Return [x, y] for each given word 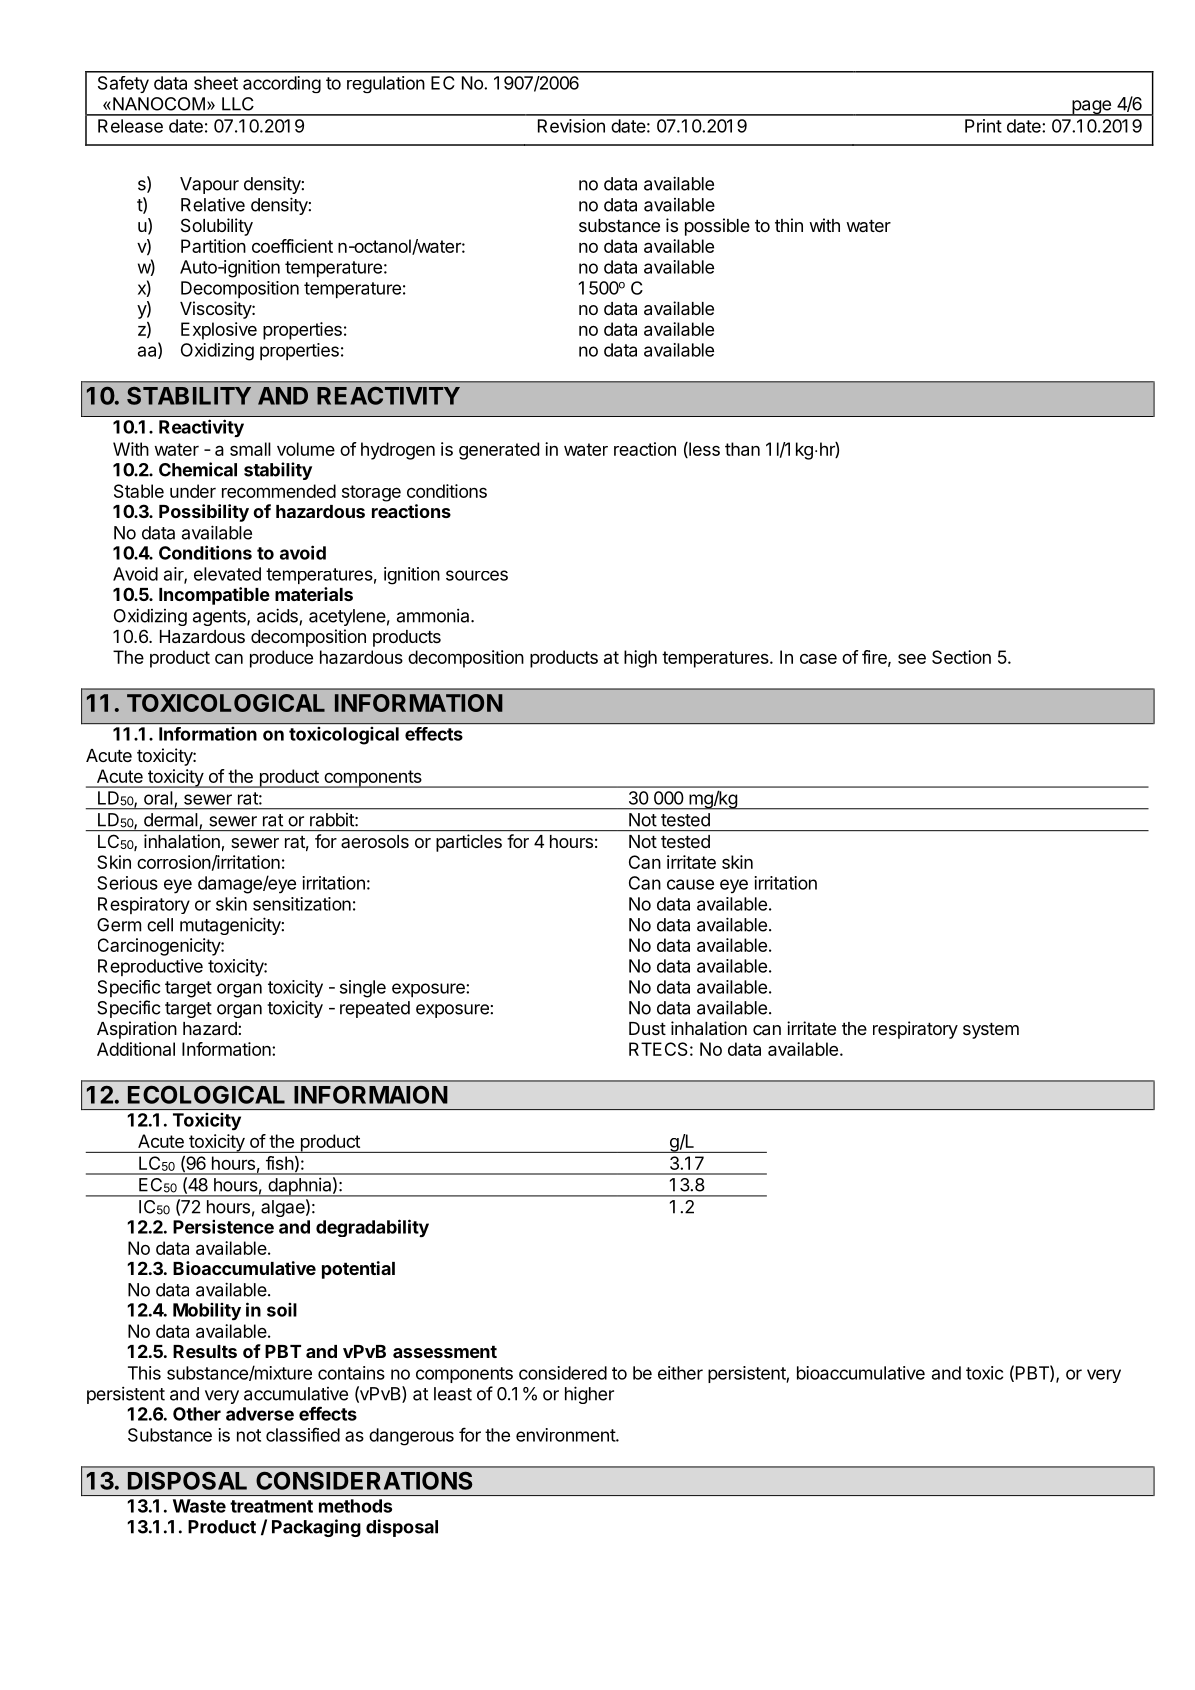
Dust [647, 1028]
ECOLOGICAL [206, 1094]
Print [983, 126]
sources [477, 575]
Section [961, 657]
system [991, 1030]
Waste [199, 1506]
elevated [227, 574]
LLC [238, 104]
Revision [571, 126]
